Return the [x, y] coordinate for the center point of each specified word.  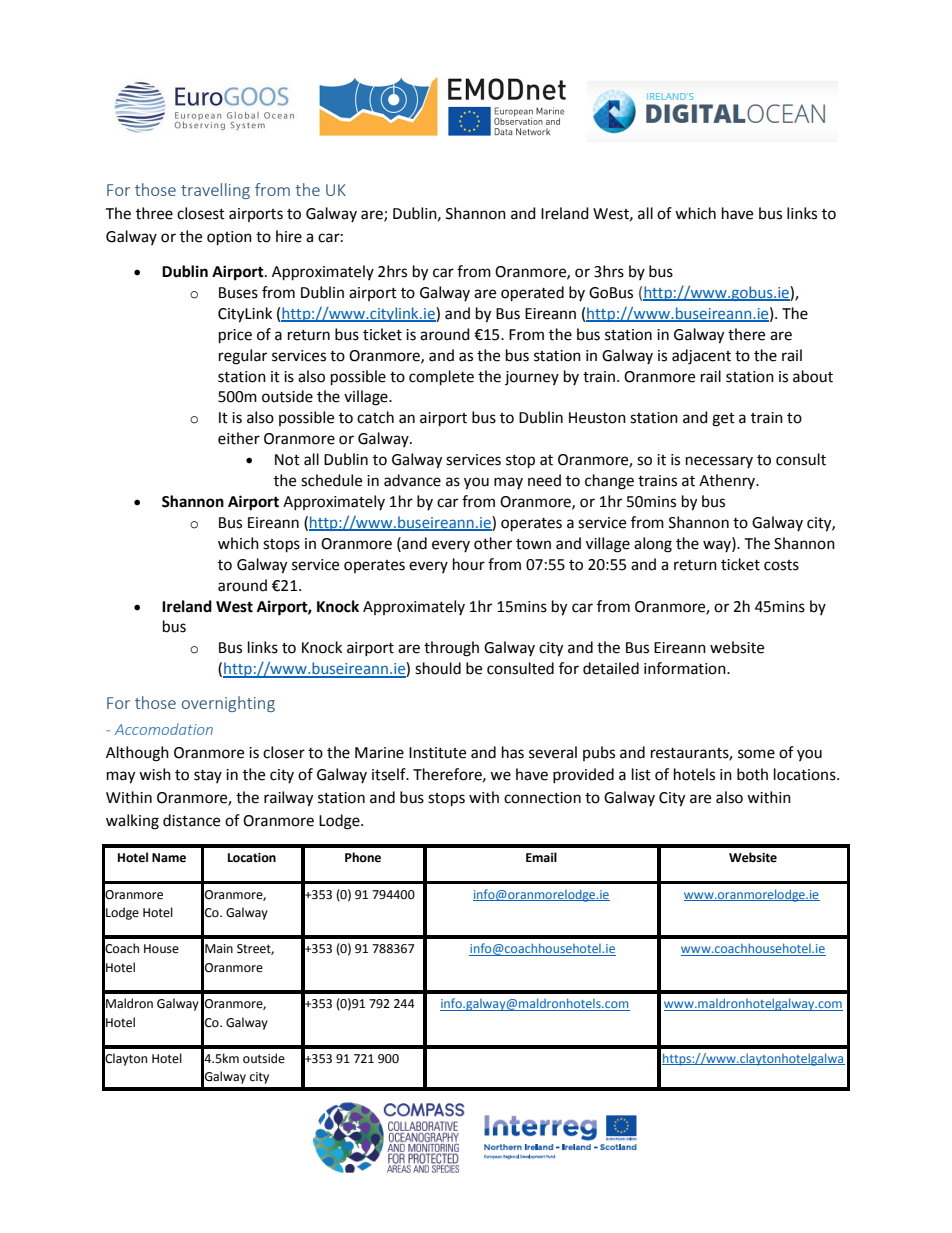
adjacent [701, 357]
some [756, 754]
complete [441, 378]
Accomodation [164, 729]
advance [412, 480]
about [813, 376]
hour [469, 564]
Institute [437, 753]
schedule [331, 480]
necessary [719, 462]
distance [191, 820]
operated [532, 294]
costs [781, 565]
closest [201, 213]
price [235, 336]
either [239, 438]
